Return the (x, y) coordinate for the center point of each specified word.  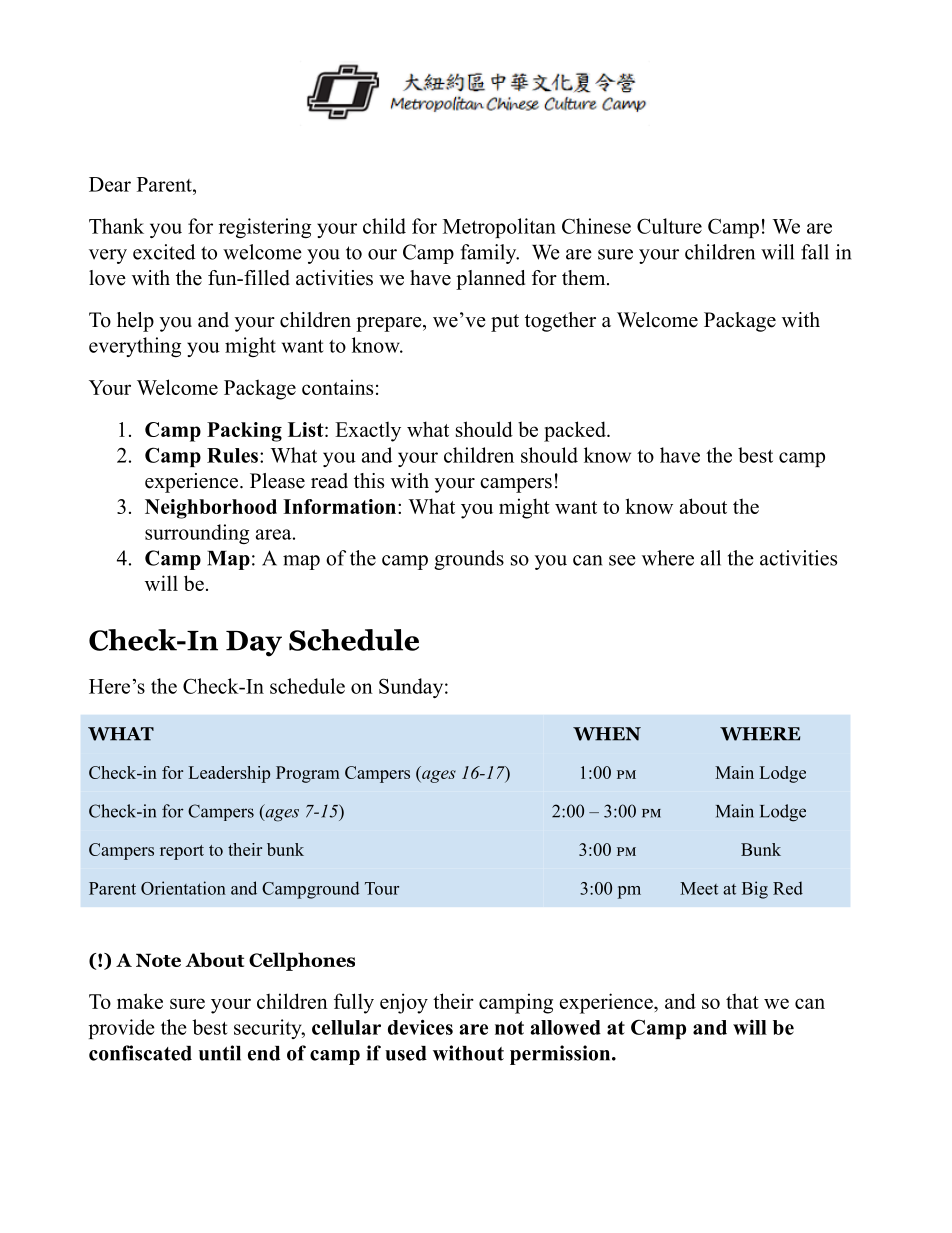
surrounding (197, 534)
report (182, 852)
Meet (699, 888)
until (220, 1053)
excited (164, 252)
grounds (469, 560)
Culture (669, 226)
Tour (382, 888)
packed (576, 431)
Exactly (368, 431)
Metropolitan (499, 228)
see (622, 560)
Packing (244, 432)
